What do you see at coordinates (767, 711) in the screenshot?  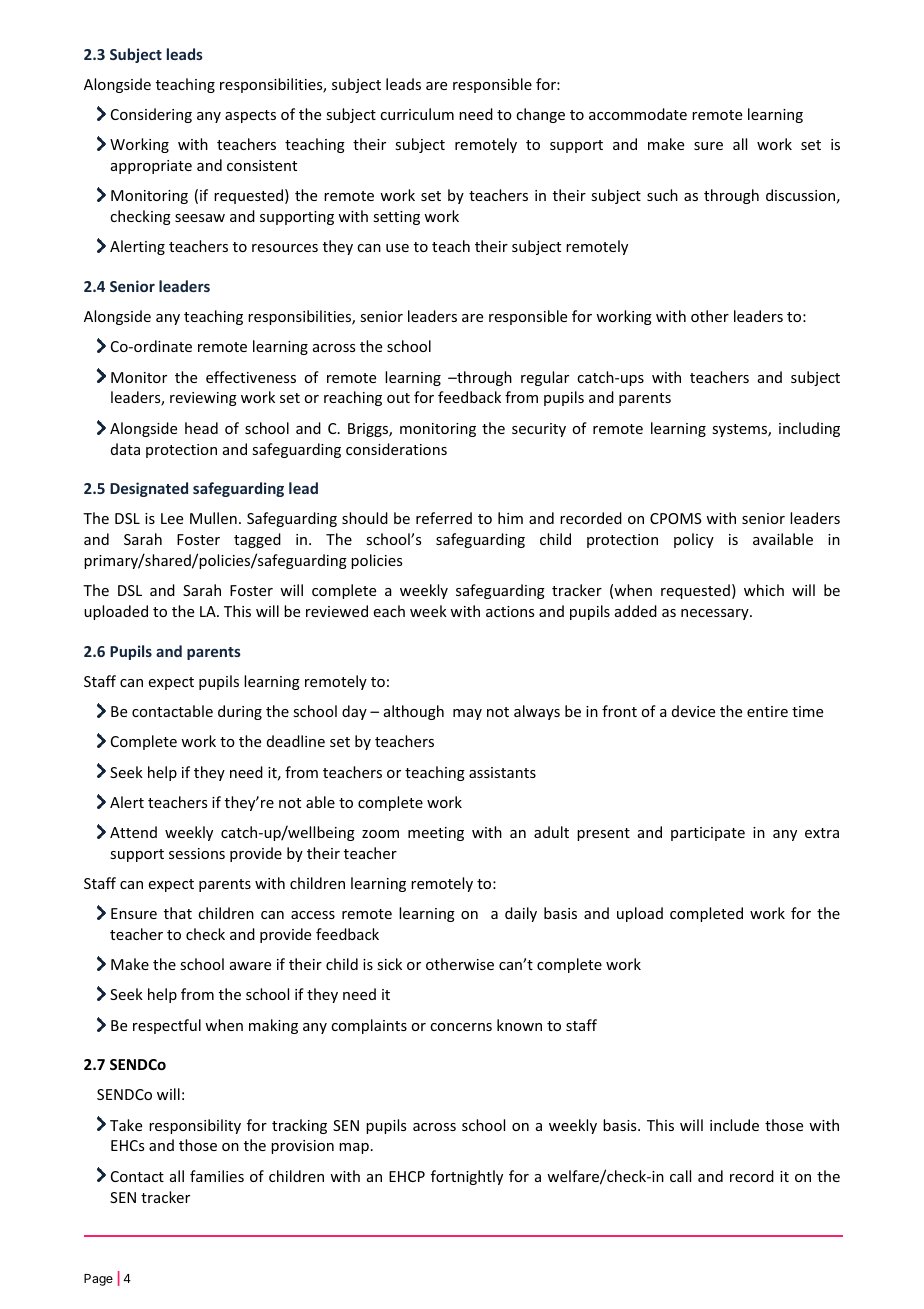 I see `entire` at bounding box center [767, 711].
